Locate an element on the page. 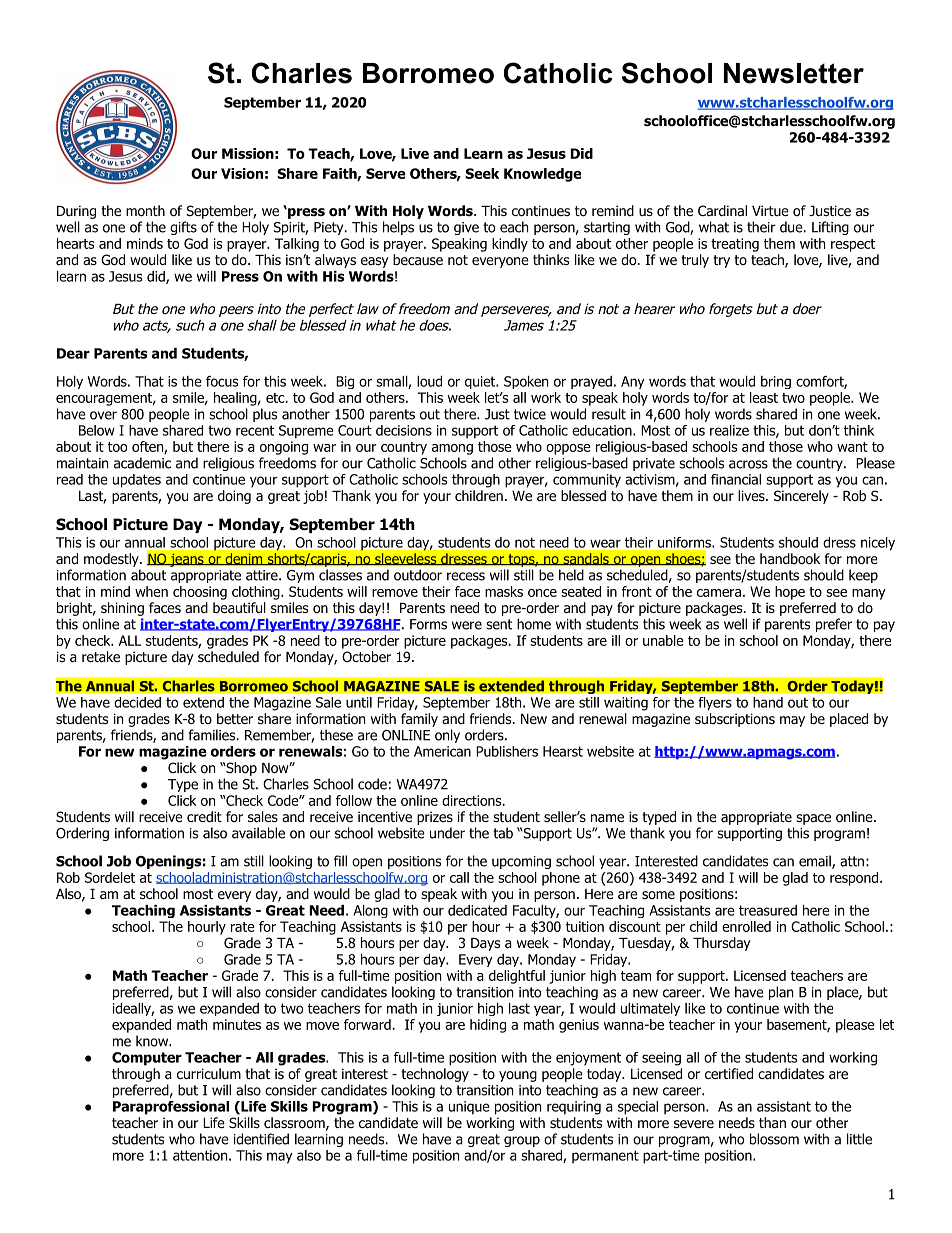  when is located at coordinates (151, 591).
